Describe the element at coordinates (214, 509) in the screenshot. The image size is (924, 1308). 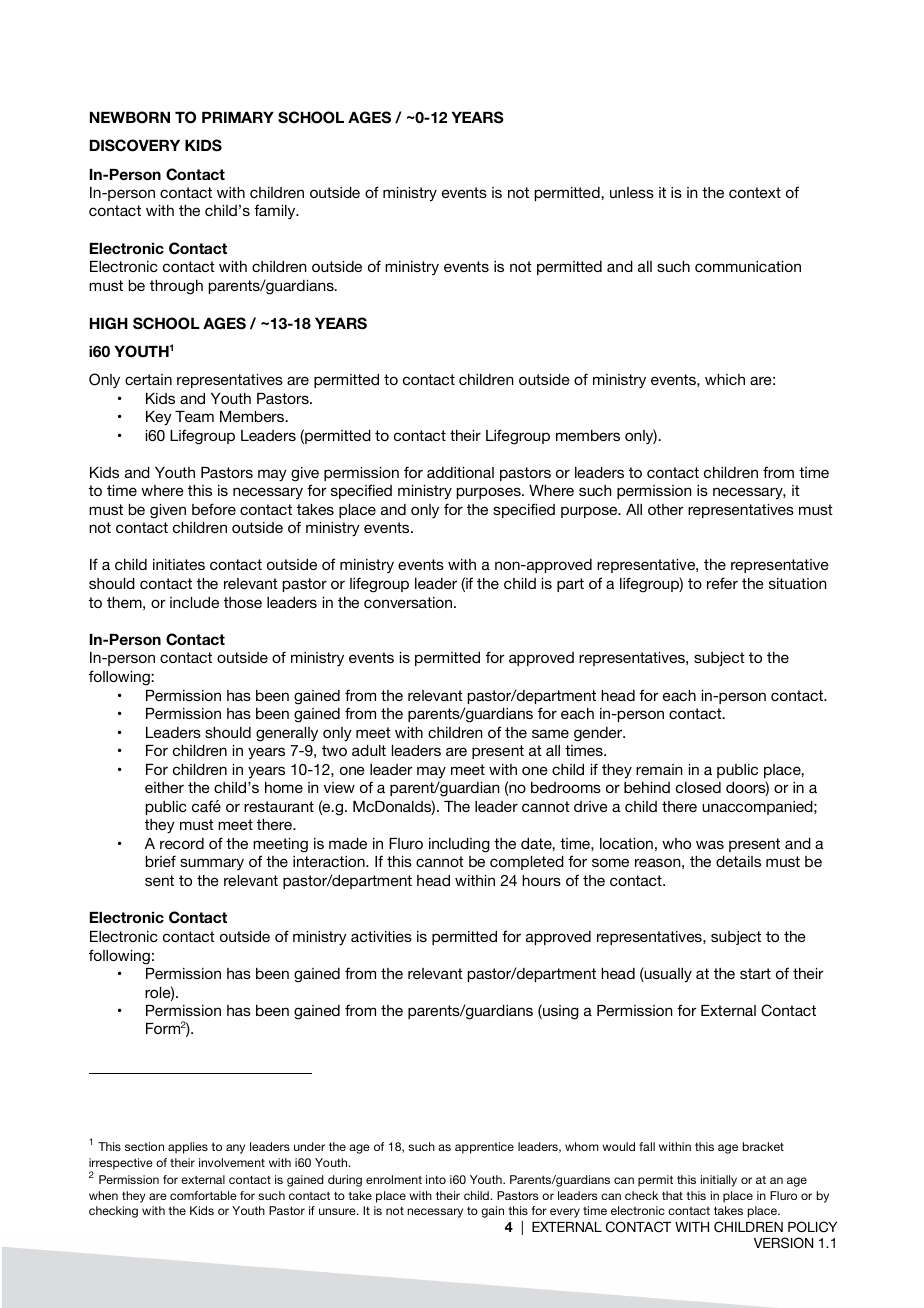
I see `before` at that location.
